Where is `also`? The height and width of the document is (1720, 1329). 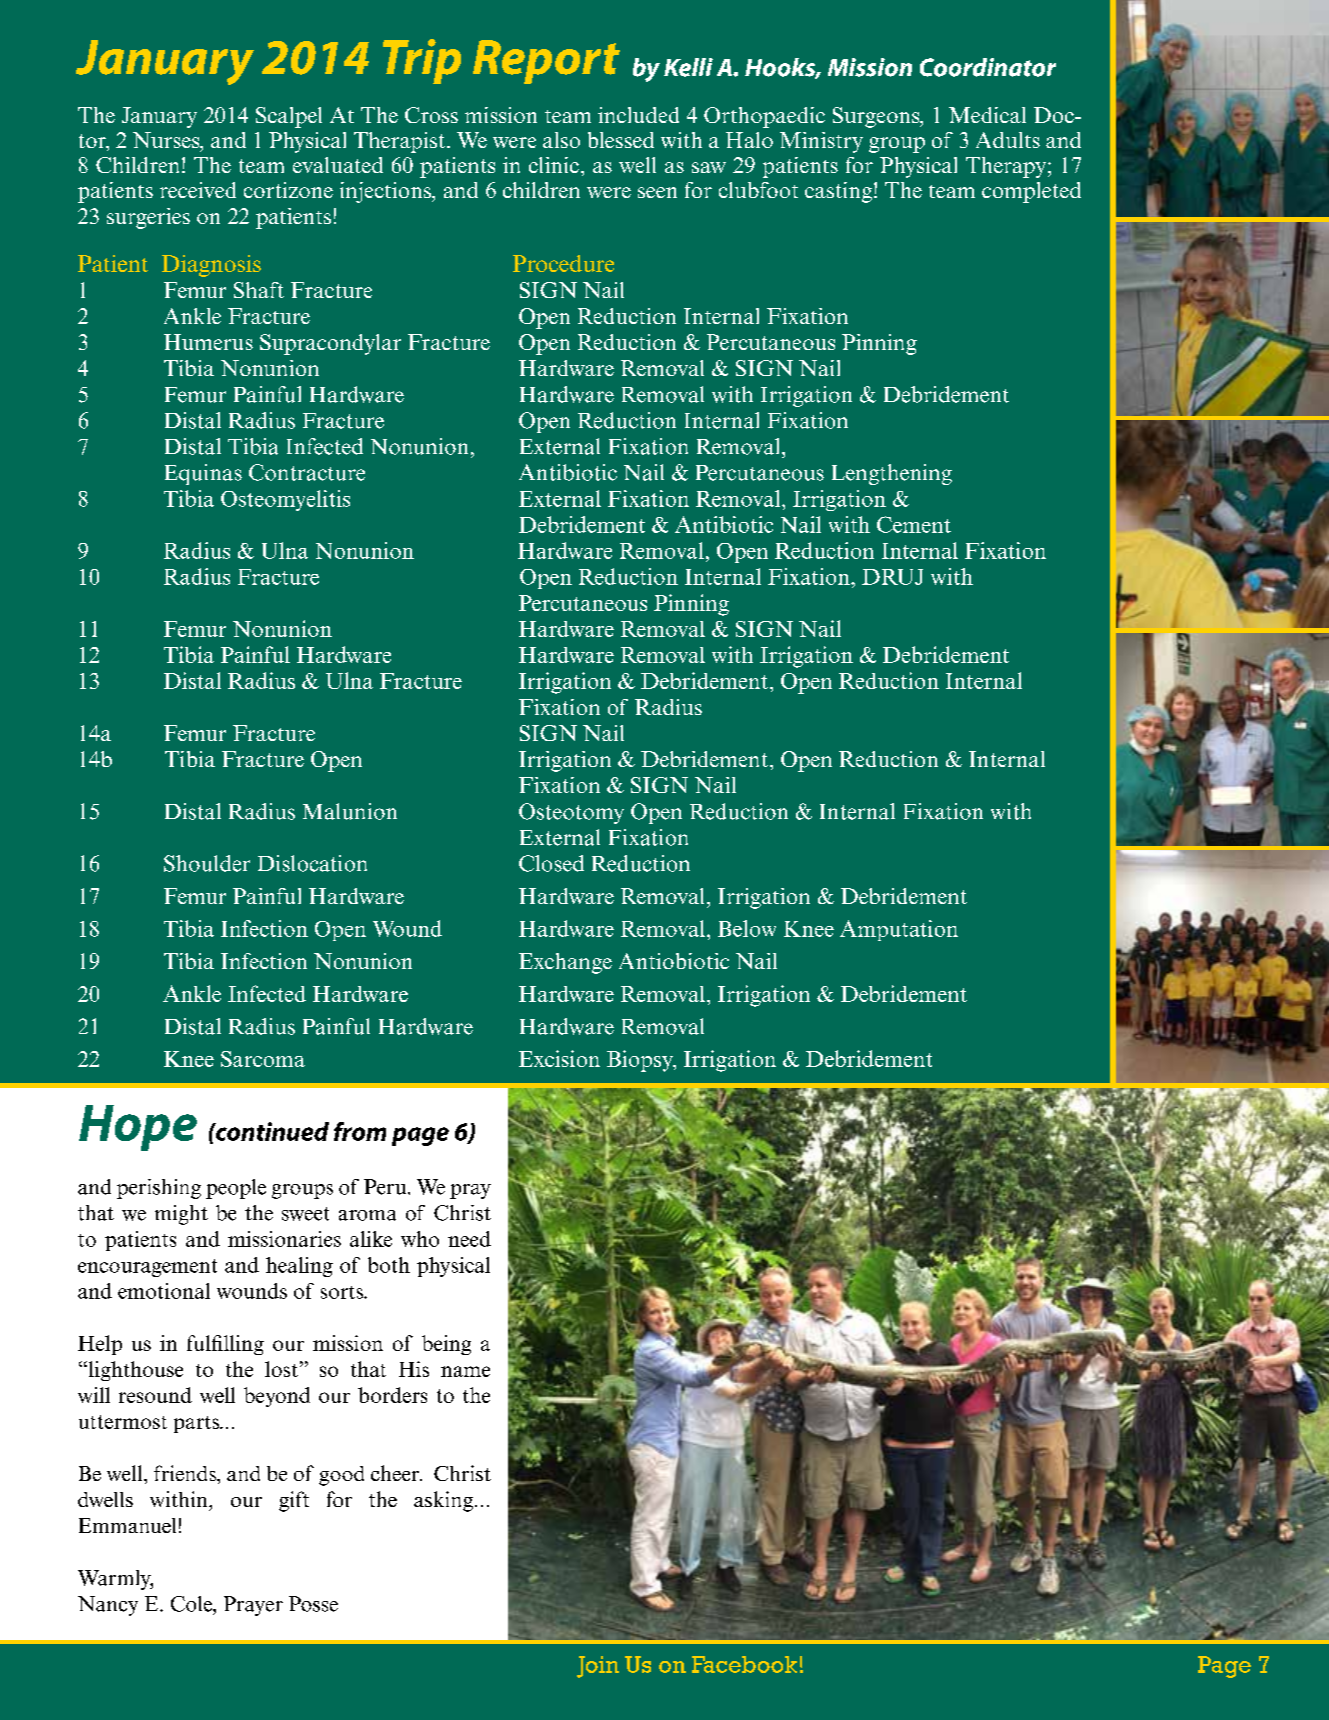
also is located at coordinates (561, 140).
